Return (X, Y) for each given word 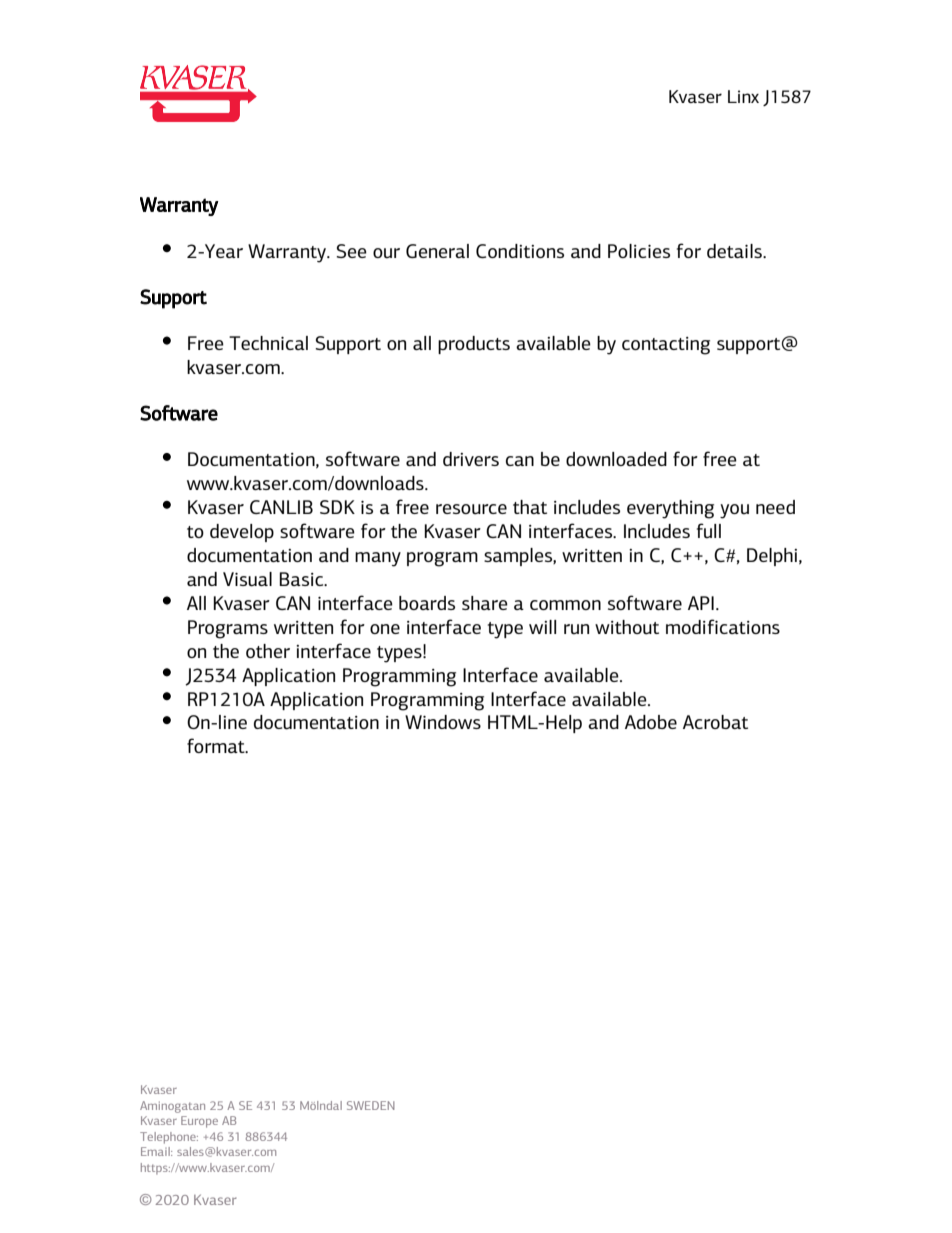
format (217, 745)
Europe (199, 1122)
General (437, 251)
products (474, 345)
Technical (268, 343)
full (709, 531)
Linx (743, 96)
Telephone (169, 1138)
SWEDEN (371, 1105)
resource (471, 509)
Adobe (651, 722)
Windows (443, 722)
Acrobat (715, 722)
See (351, 251)
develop (242, 533)
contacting (666, 346)
